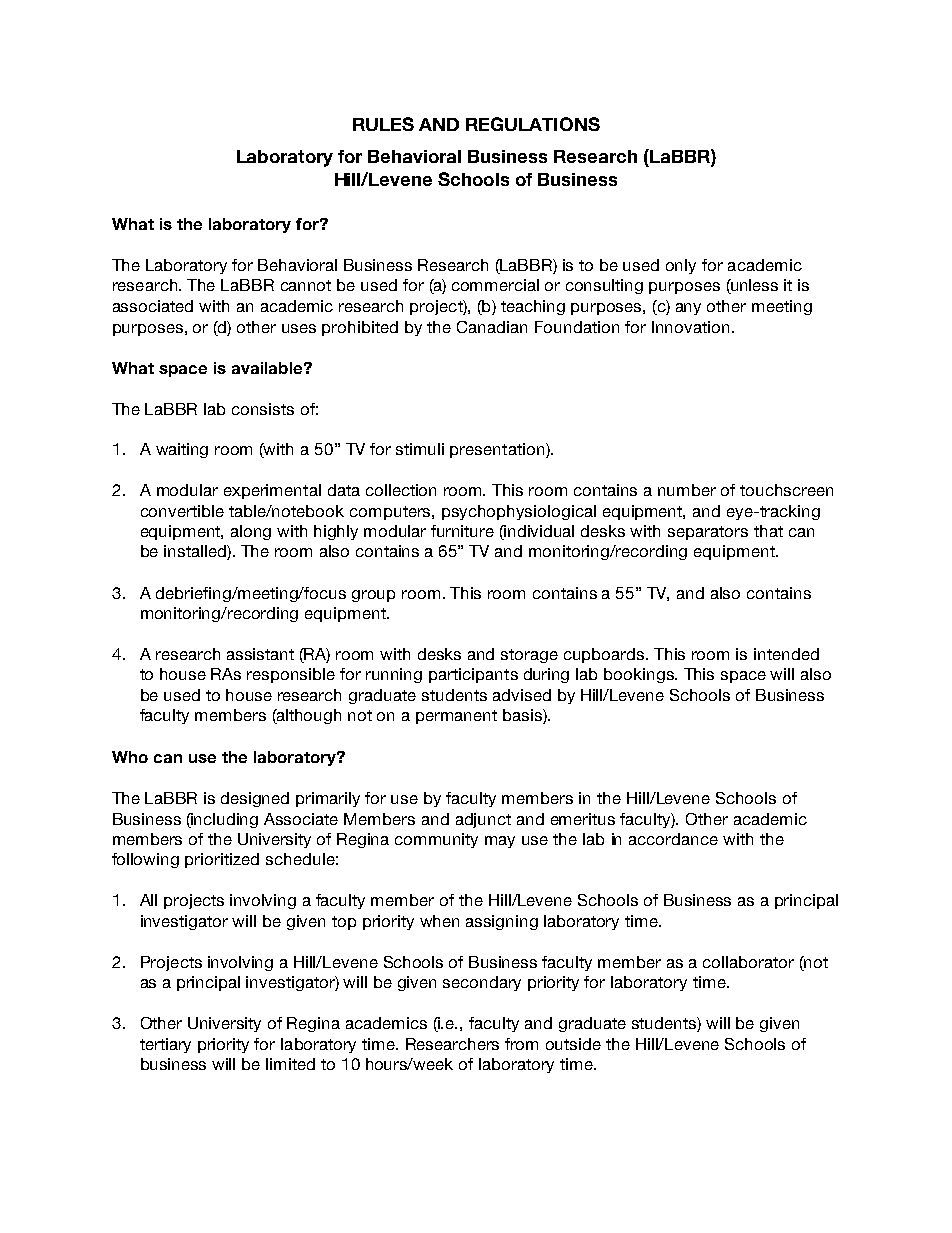  I want to click on tertiary, so click(165, 1045).
